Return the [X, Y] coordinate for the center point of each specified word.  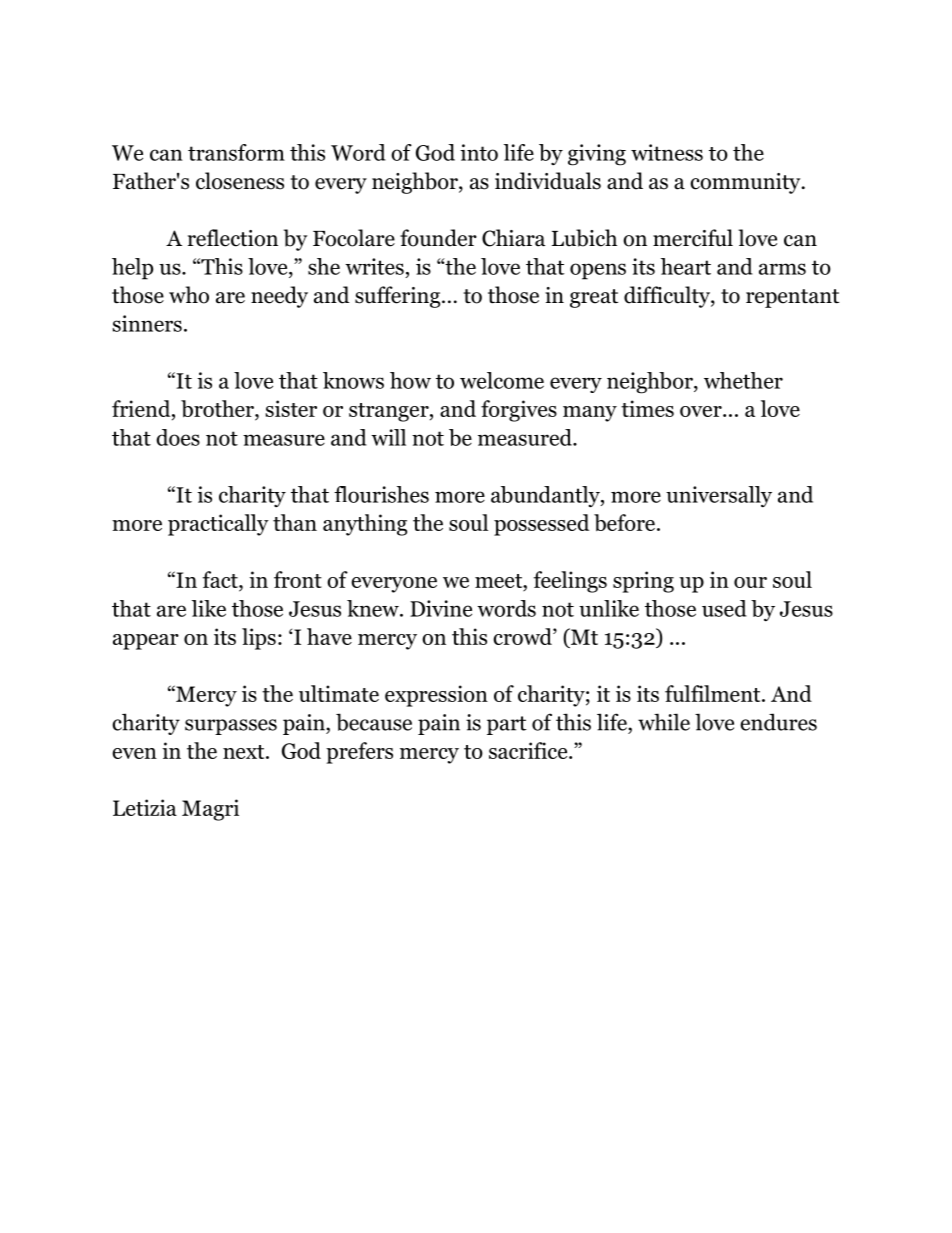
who [189, 295]
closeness [240, 181]
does [178, 437]
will [388, 437]
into [479, 152]
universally [719, 497]
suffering [399, 297]
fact [221, 581]
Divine [441, 608]
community [746, 183]
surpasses [231, 727]
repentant [792, 298]
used [724, 608]
